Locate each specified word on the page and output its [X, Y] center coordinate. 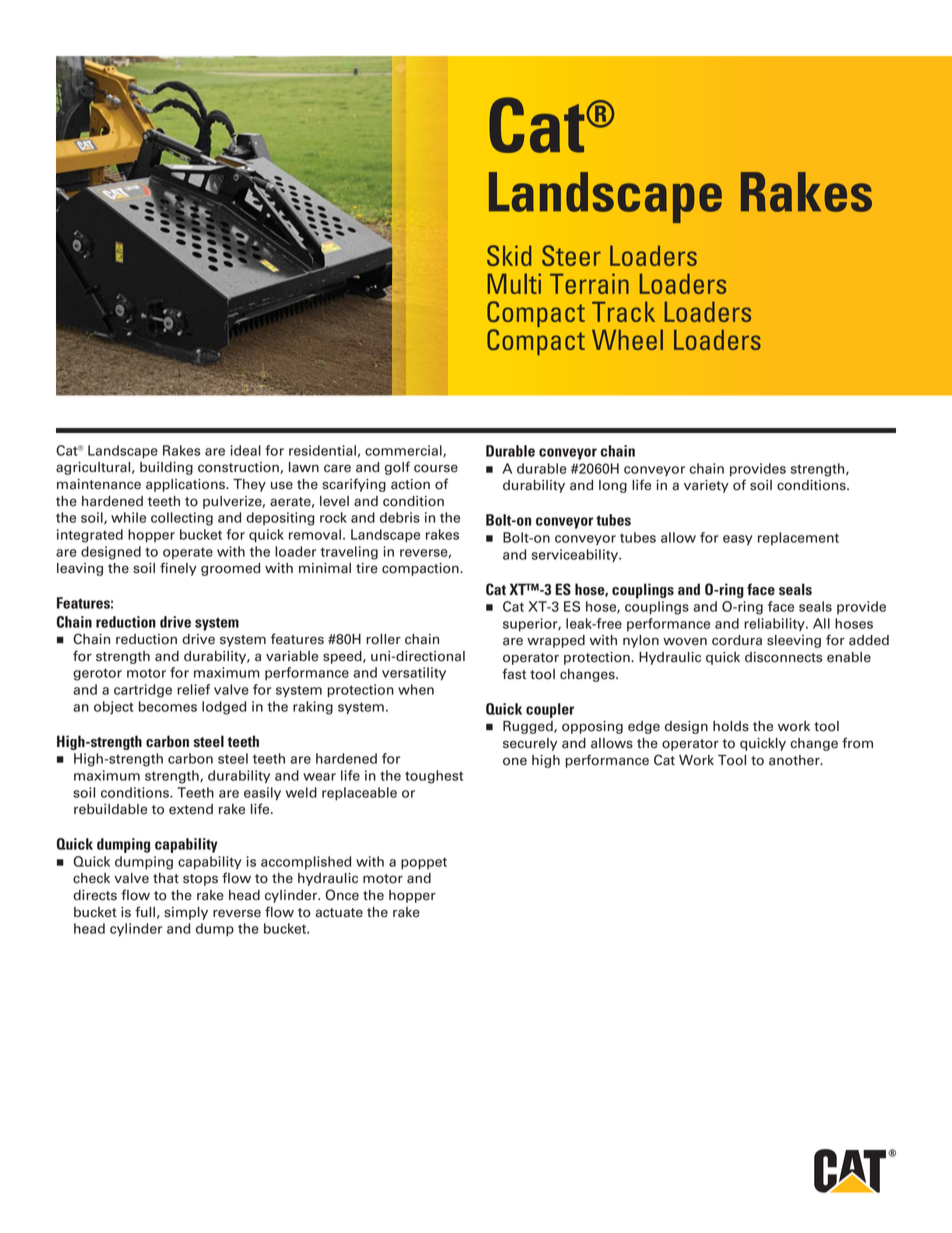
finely [178, 569]
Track [623, 311]
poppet [424, 863]
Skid [509, 255]
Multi [514, 283]
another [795, 760]
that [166, 878]
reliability [775, 624]
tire [367, 568]
